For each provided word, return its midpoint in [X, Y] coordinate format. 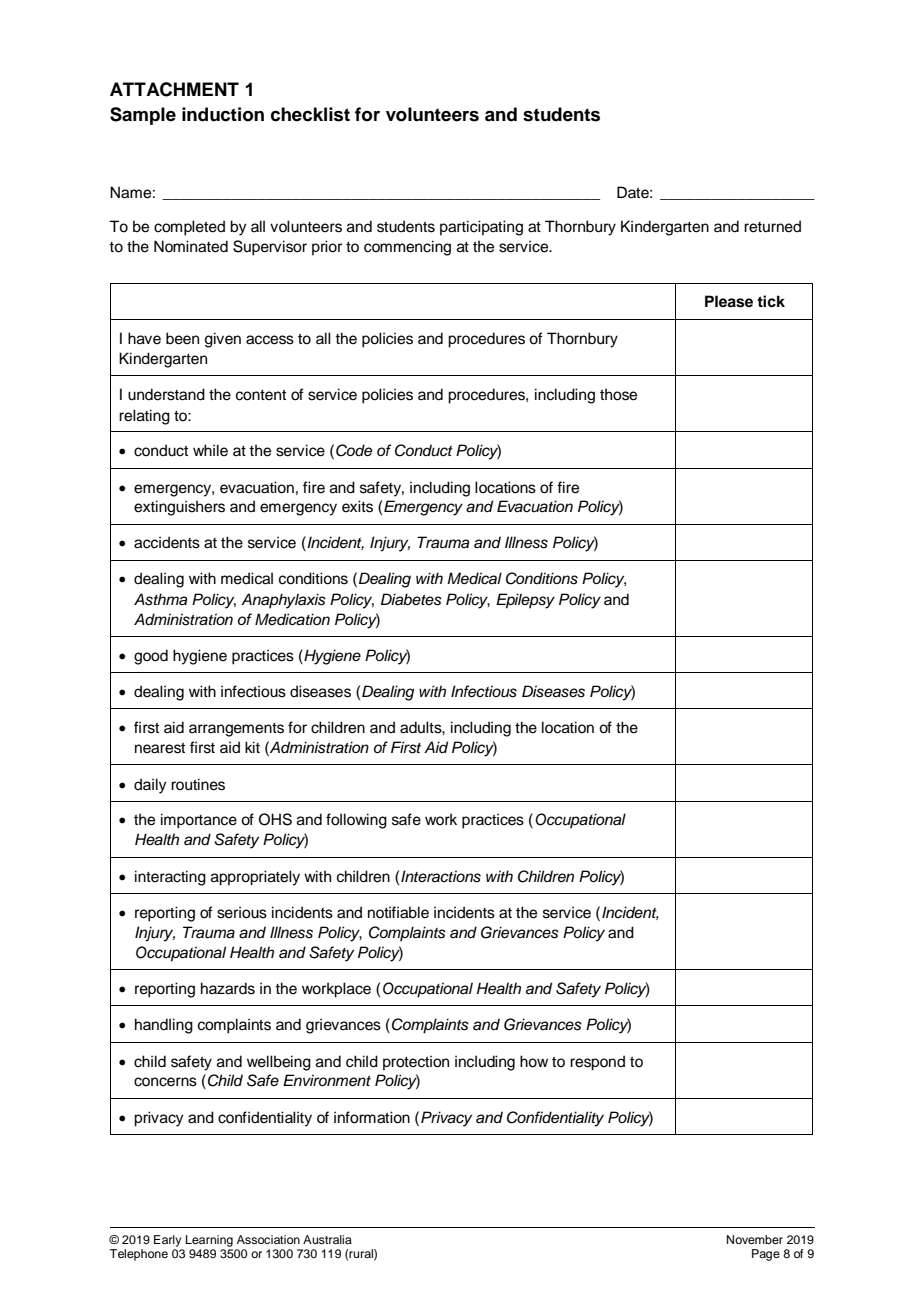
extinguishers [179, 508]
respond [597, 1063]
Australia [327, 1239]
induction [223, 114]
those [618, 394]
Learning [209, 1241]
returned [772, 226]
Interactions [441, 876]
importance [199, 821]
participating [481, 228]
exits [357, 506]
